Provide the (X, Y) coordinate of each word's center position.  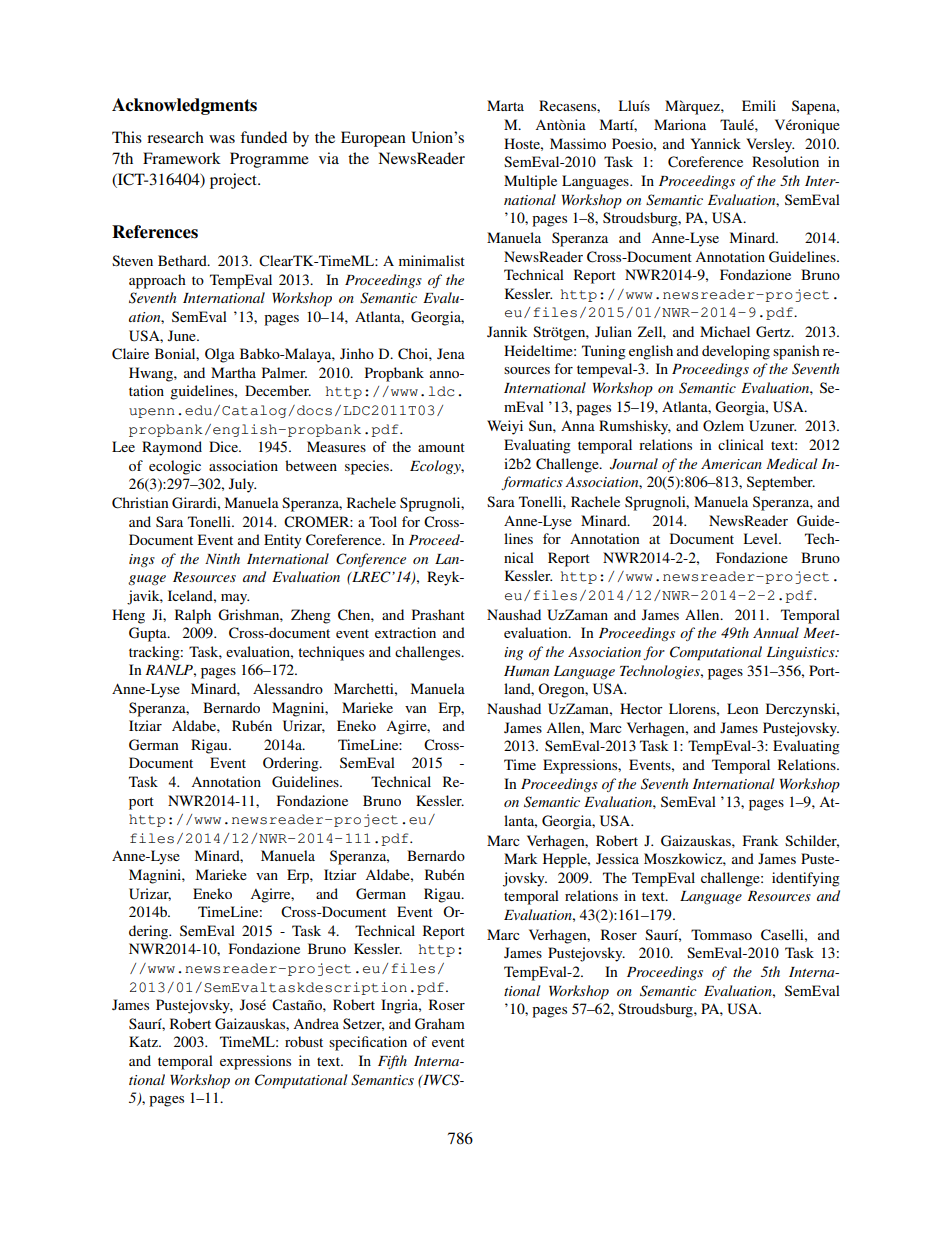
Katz (144, 1041)
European (373, 139)
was (222, 139)
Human (526, 671)
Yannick (715, 143)
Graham (440, 1024)
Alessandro (288, 688)
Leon (743, 708)
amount (441, 447)
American (731, 464)
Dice (224, 446)
